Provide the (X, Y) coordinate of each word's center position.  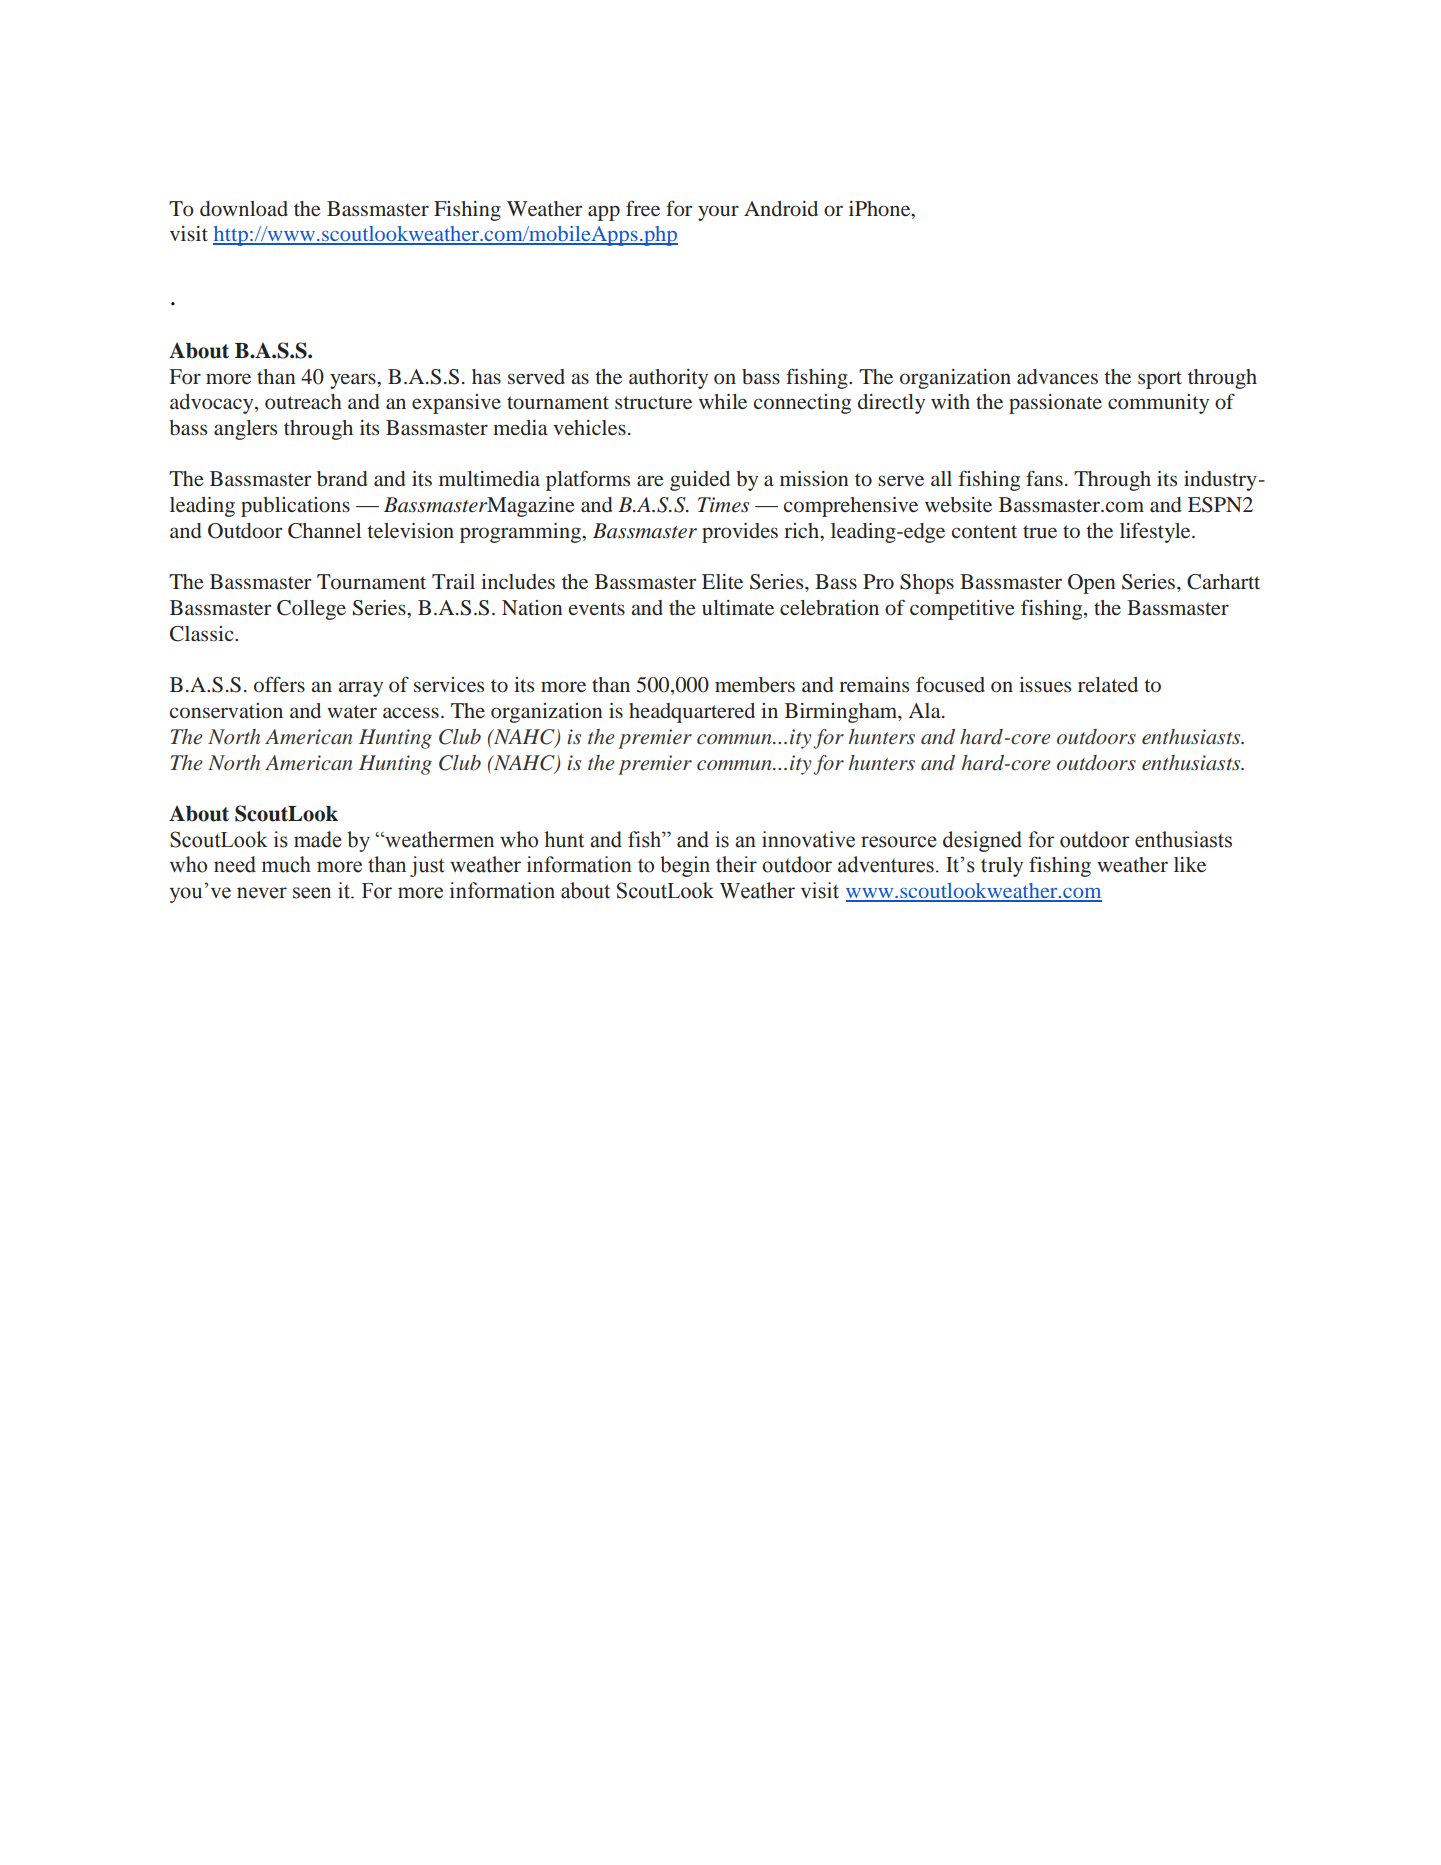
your (718, 213)
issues (1045, 684)
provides (740, 533)
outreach (303, 401)
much (286, 864)
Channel (324, 531)
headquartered (692, 713)
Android (781, 208)
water (352, 711)
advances (1057, 376)
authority (668, 379)
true (1040, 531)
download (244, 208)
